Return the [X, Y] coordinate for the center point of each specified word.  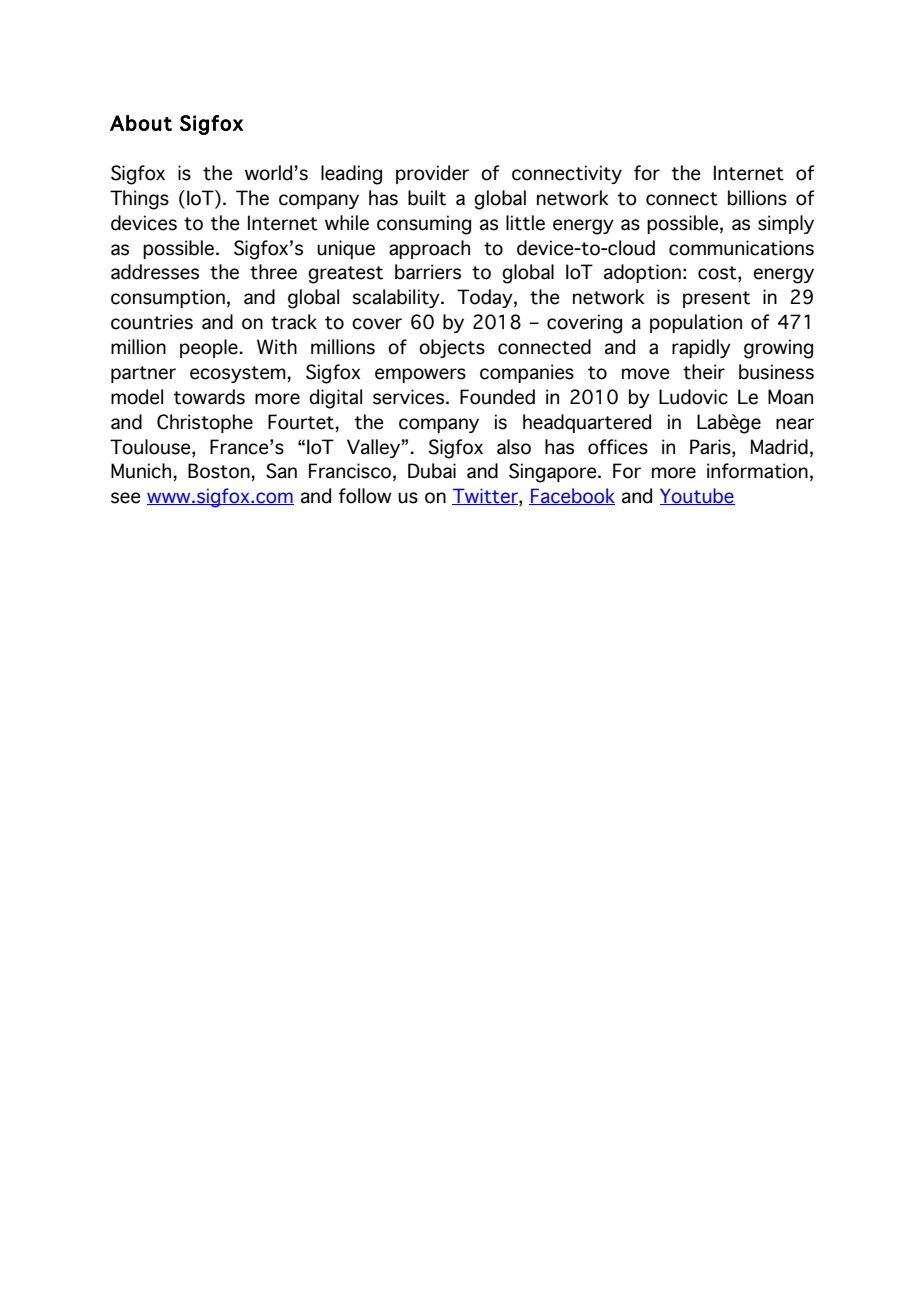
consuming [424, 225]
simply [786, 224]
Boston [219, 471]
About [141, 123]
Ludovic [693, 397]
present [716, 299]
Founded [497, 397]
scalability [397, 298]
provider [432, 174]
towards [209, 397]
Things [139, 200]
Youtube [697, 496]
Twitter [486, 497]
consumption [168, 298]
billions [757, 198]
